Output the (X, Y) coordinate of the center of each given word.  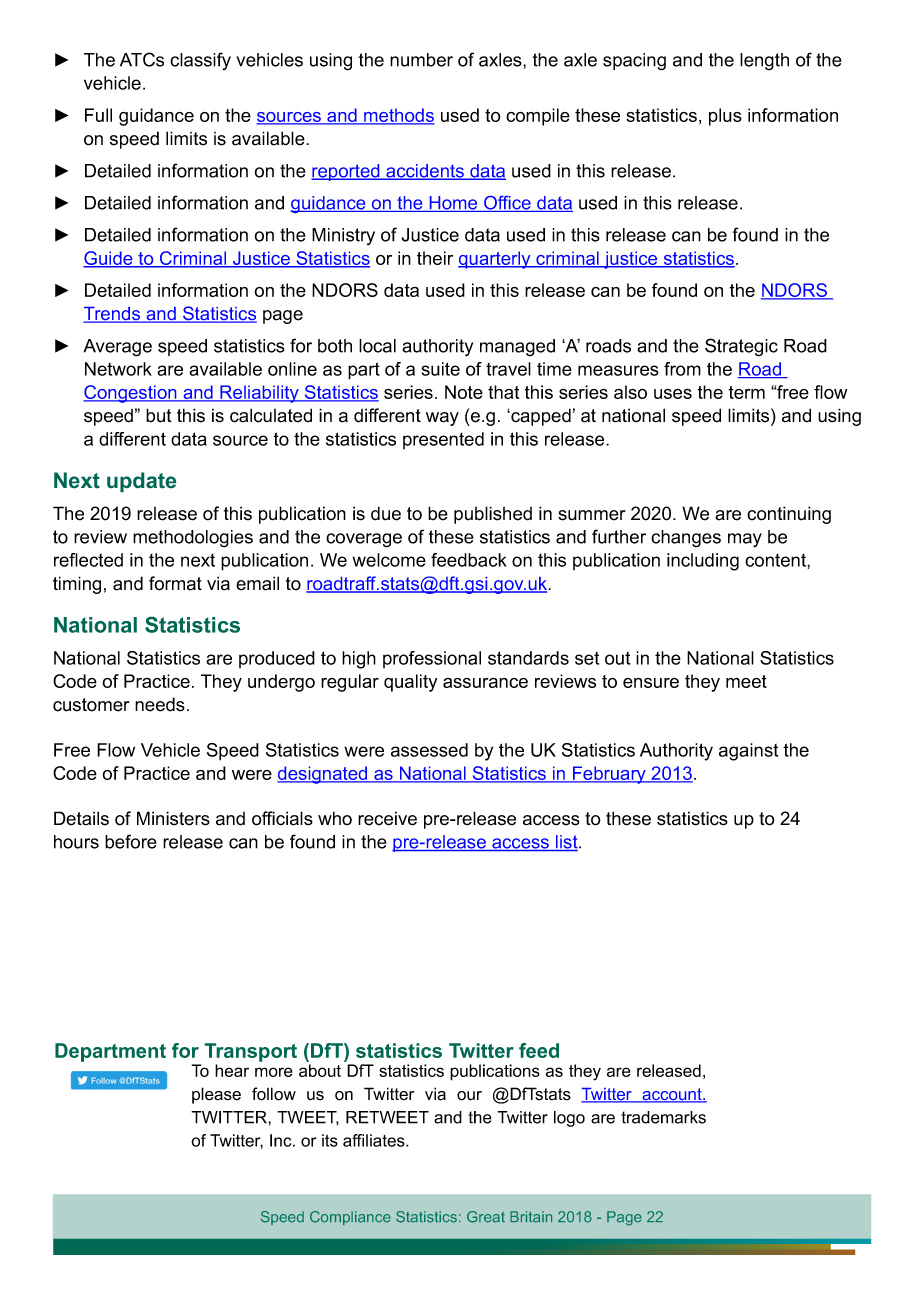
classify (200, 61)
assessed (429, 750)
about (320, 1070)
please (216, 1095)
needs (160, 704)
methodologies (193, 539)
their (435, 258)
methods (398, 116)
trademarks (663, 1117)
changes (686, 539)
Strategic (741, 347)
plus (725, 117)
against (748, 752)
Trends (113, 315)
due (386, 513)
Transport (250, 1052)
